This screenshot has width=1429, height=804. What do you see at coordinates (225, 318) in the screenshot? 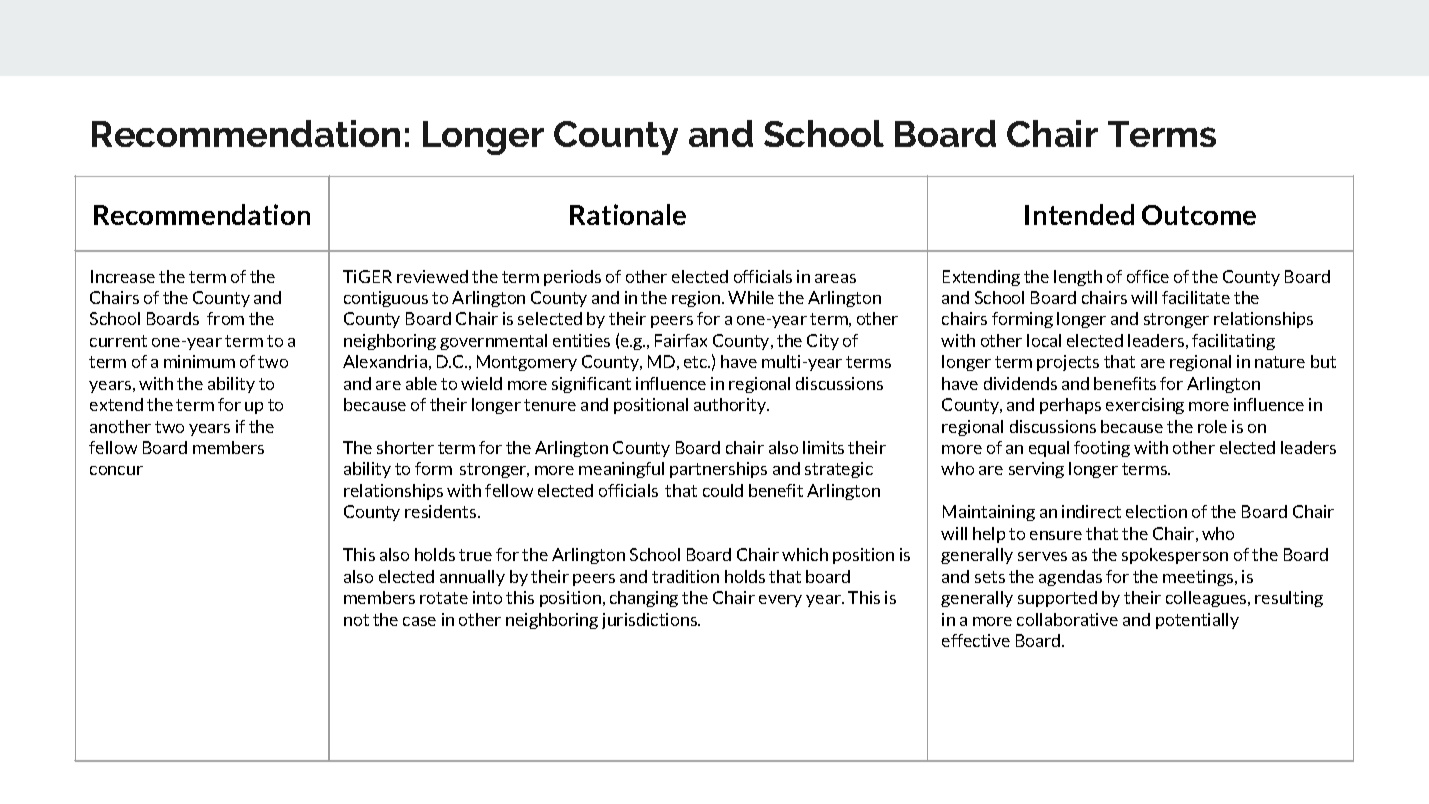
I see `from` at bounding box center [225, 318].
